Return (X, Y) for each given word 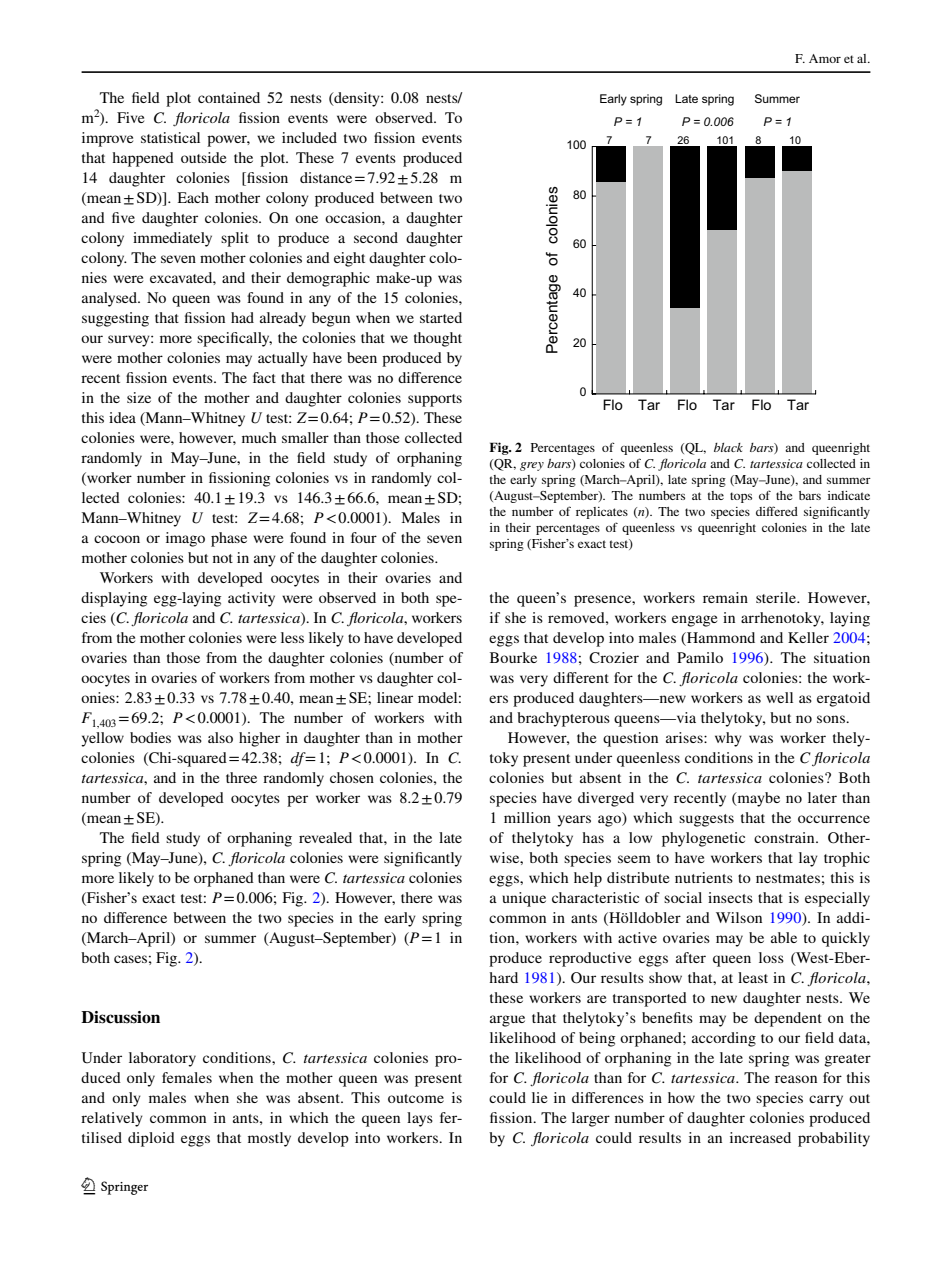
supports (435, 400)
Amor (825, 58)
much (259, 437)
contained (229, 97)
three (241, 777)
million (527, 817)
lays (420, 1119)
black (728, 447)
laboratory (162, 1059)
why (728, 739)
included (309, 137)
